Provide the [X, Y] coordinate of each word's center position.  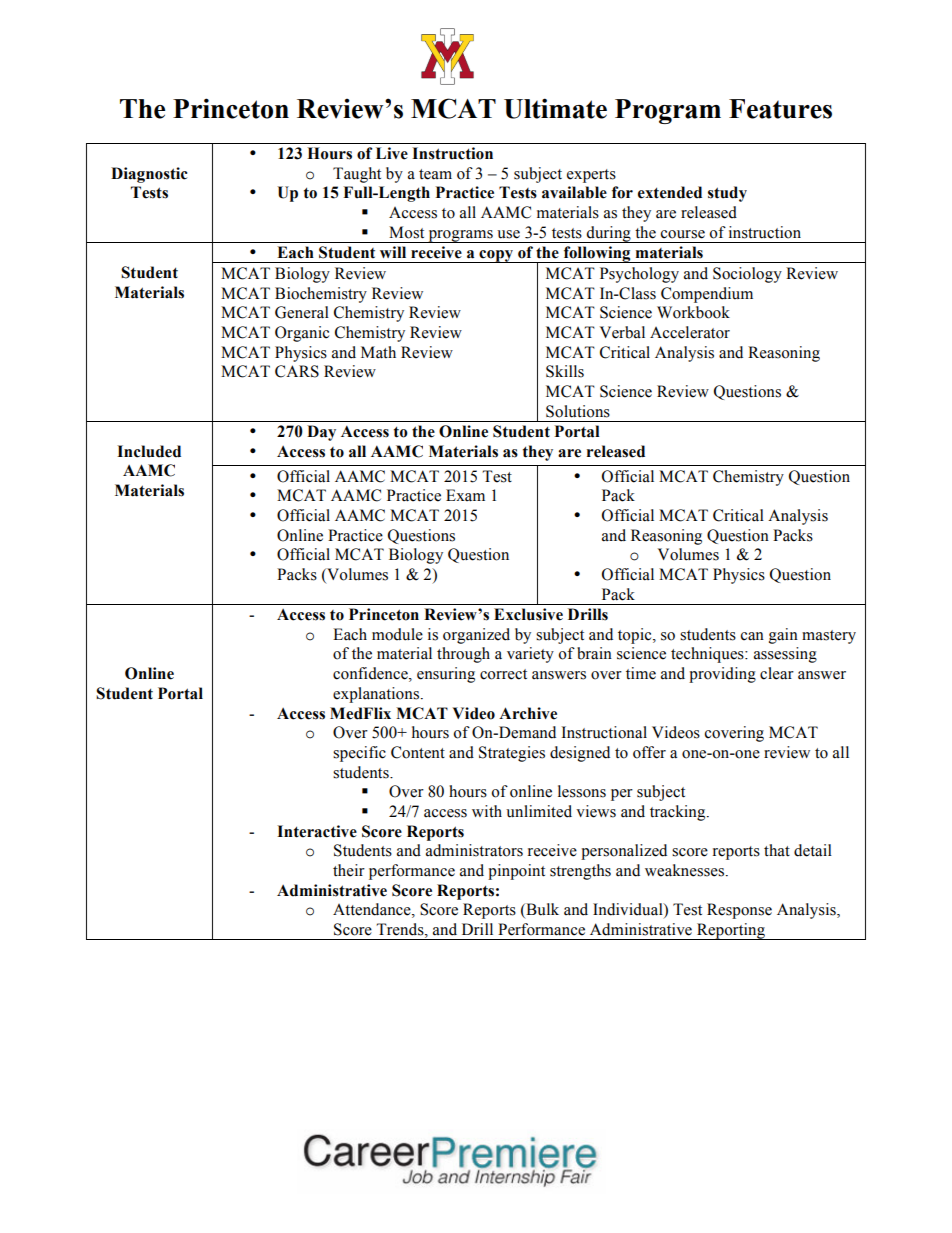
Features [780, 109]
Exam [465, 495]
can [752, 636]
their [349, 870]
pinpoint [516, 872]
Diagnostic [149, 175]
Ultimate [555, 108]
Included [149, 451]
